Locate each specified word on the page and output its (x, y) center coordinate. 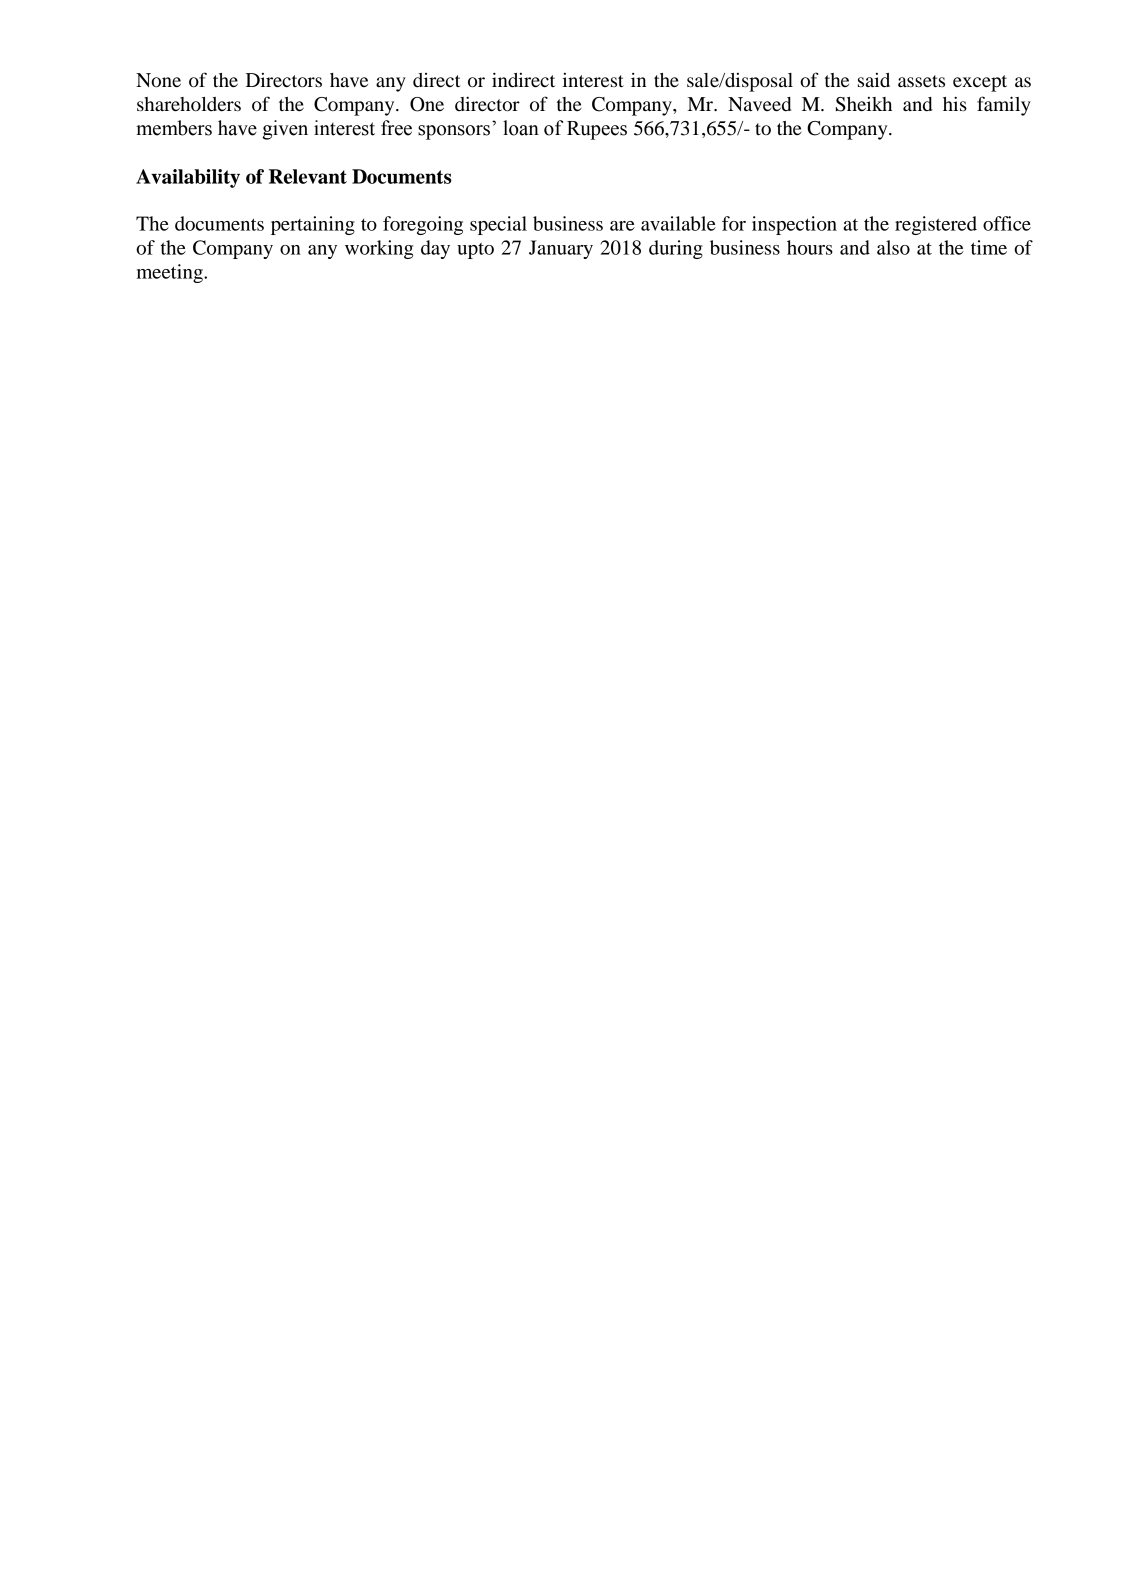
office (1007, 223)
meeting (171, 273)
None (158, 80)
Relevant (308, 176)
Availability (188, 178)
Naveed (759, 104)
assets (921, 81)
